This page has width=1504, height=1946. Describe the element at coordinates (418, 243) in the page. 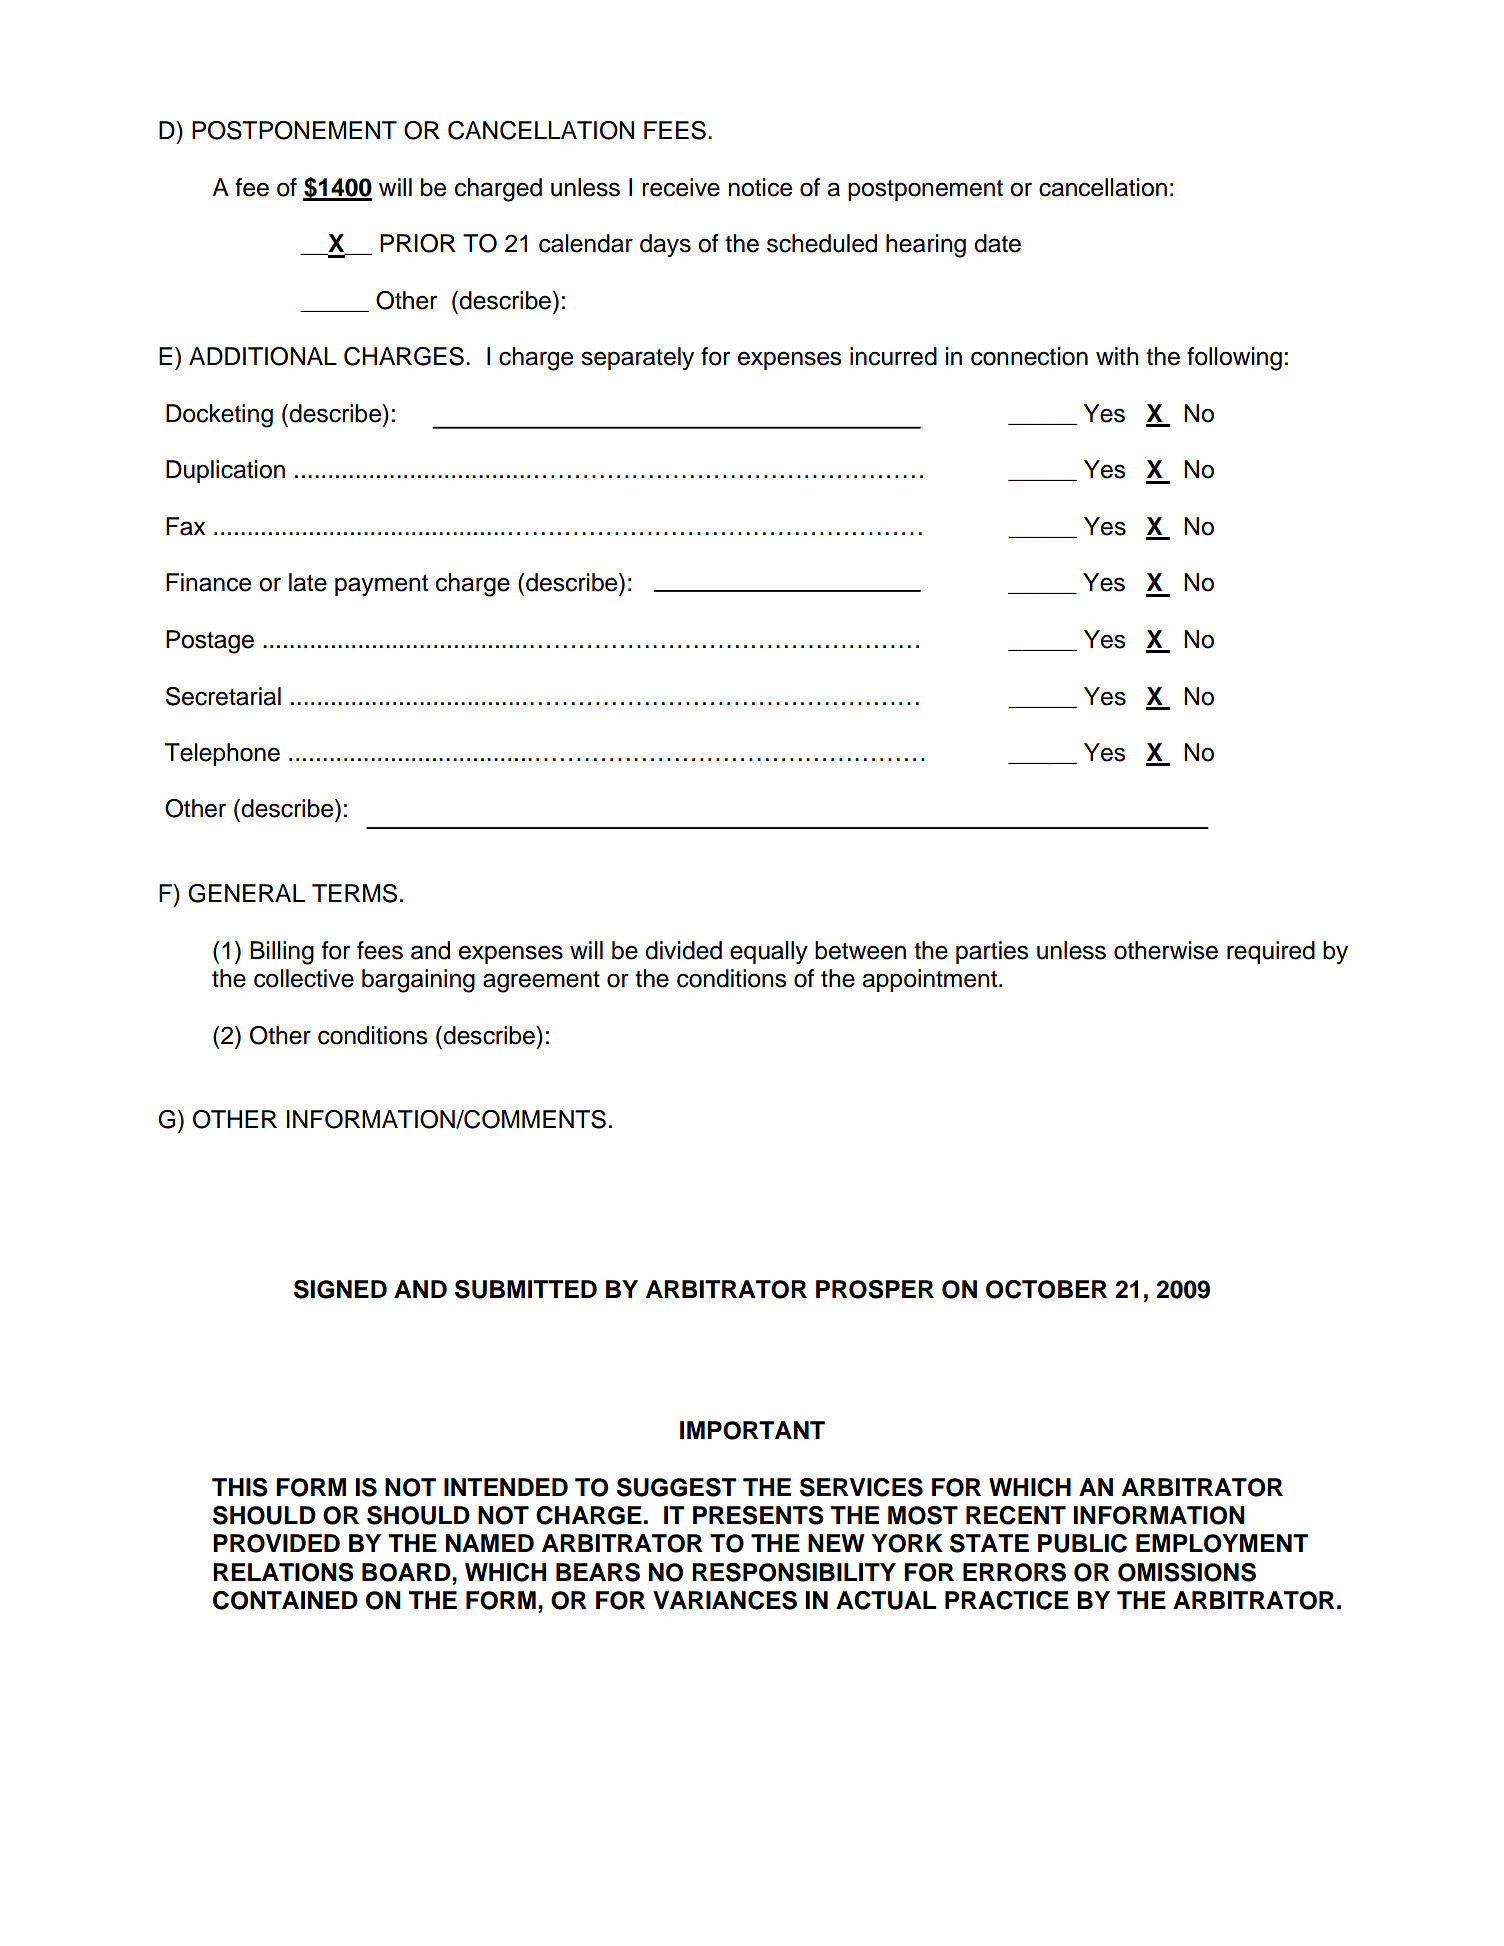

I see `PRIOR` at that location.
